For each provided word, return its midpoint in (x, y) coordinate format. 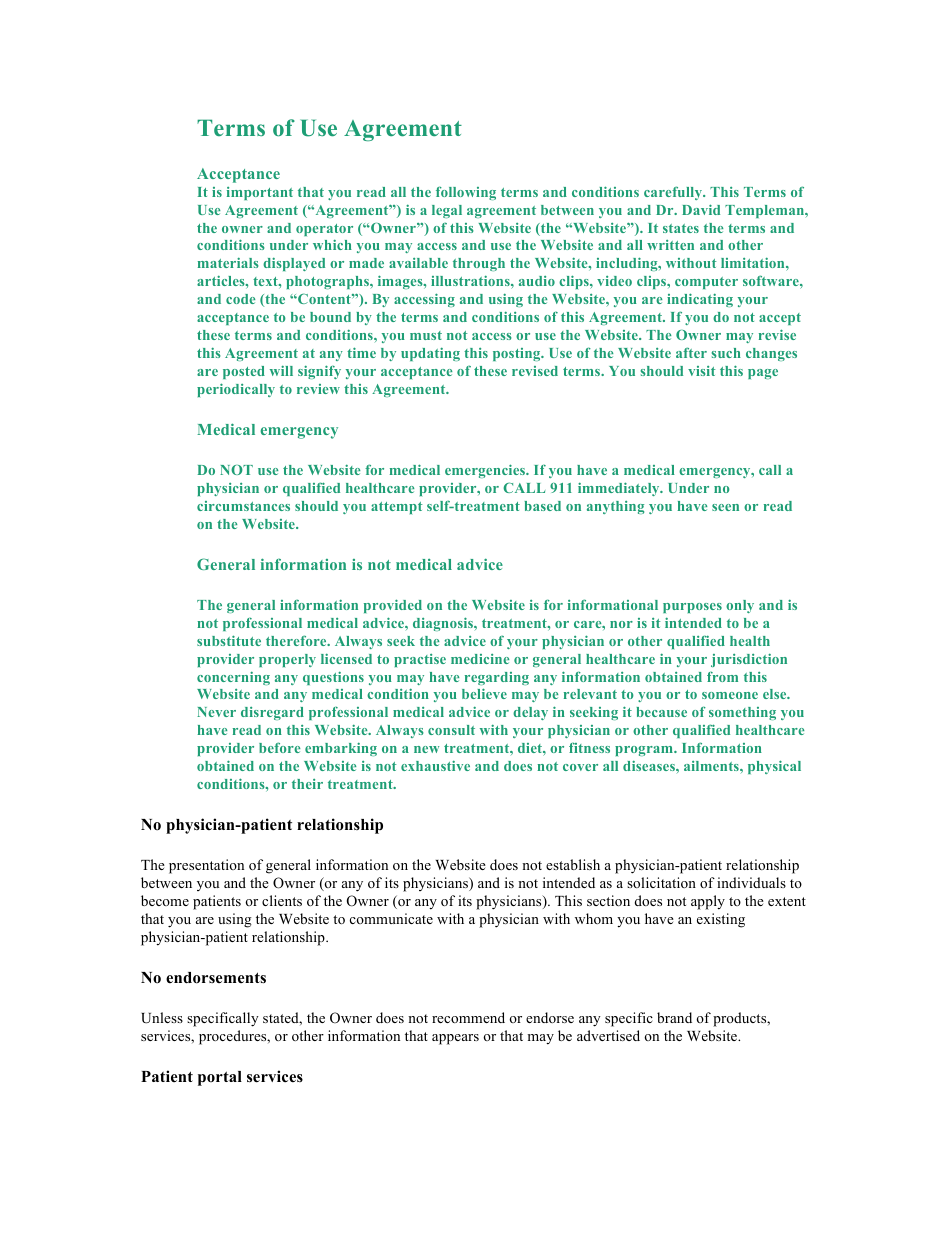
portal (220, 1078)
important (260, 193)
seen (725, 507)
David (701, 209)
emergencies (486, 471)
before (279, 747)
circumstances (243, 506)
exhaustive (435, 765)
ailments (712, 766)
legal (447, 211)
